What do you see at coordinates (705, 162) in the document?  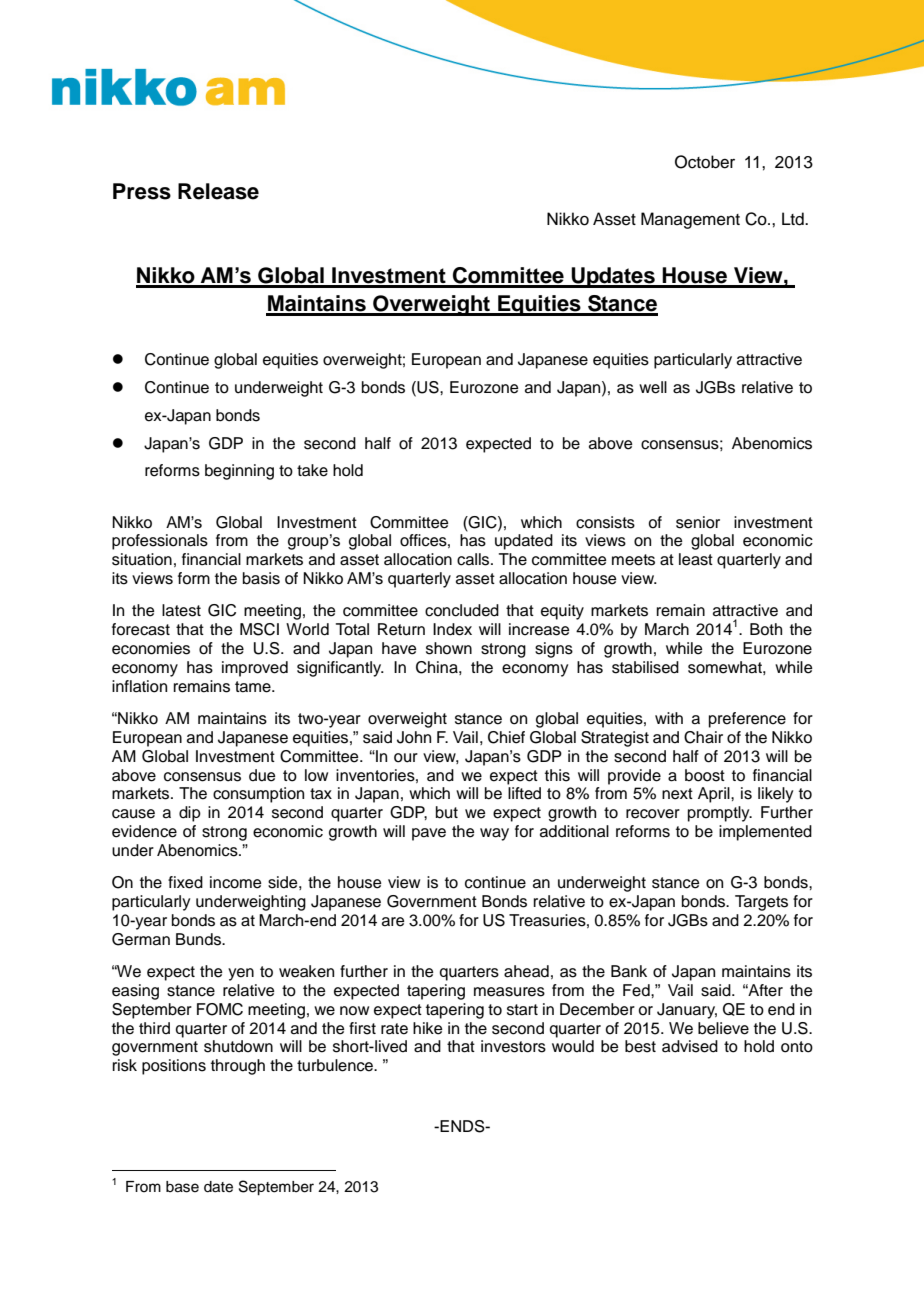 I see `October` at bounding box center [705, 162].
